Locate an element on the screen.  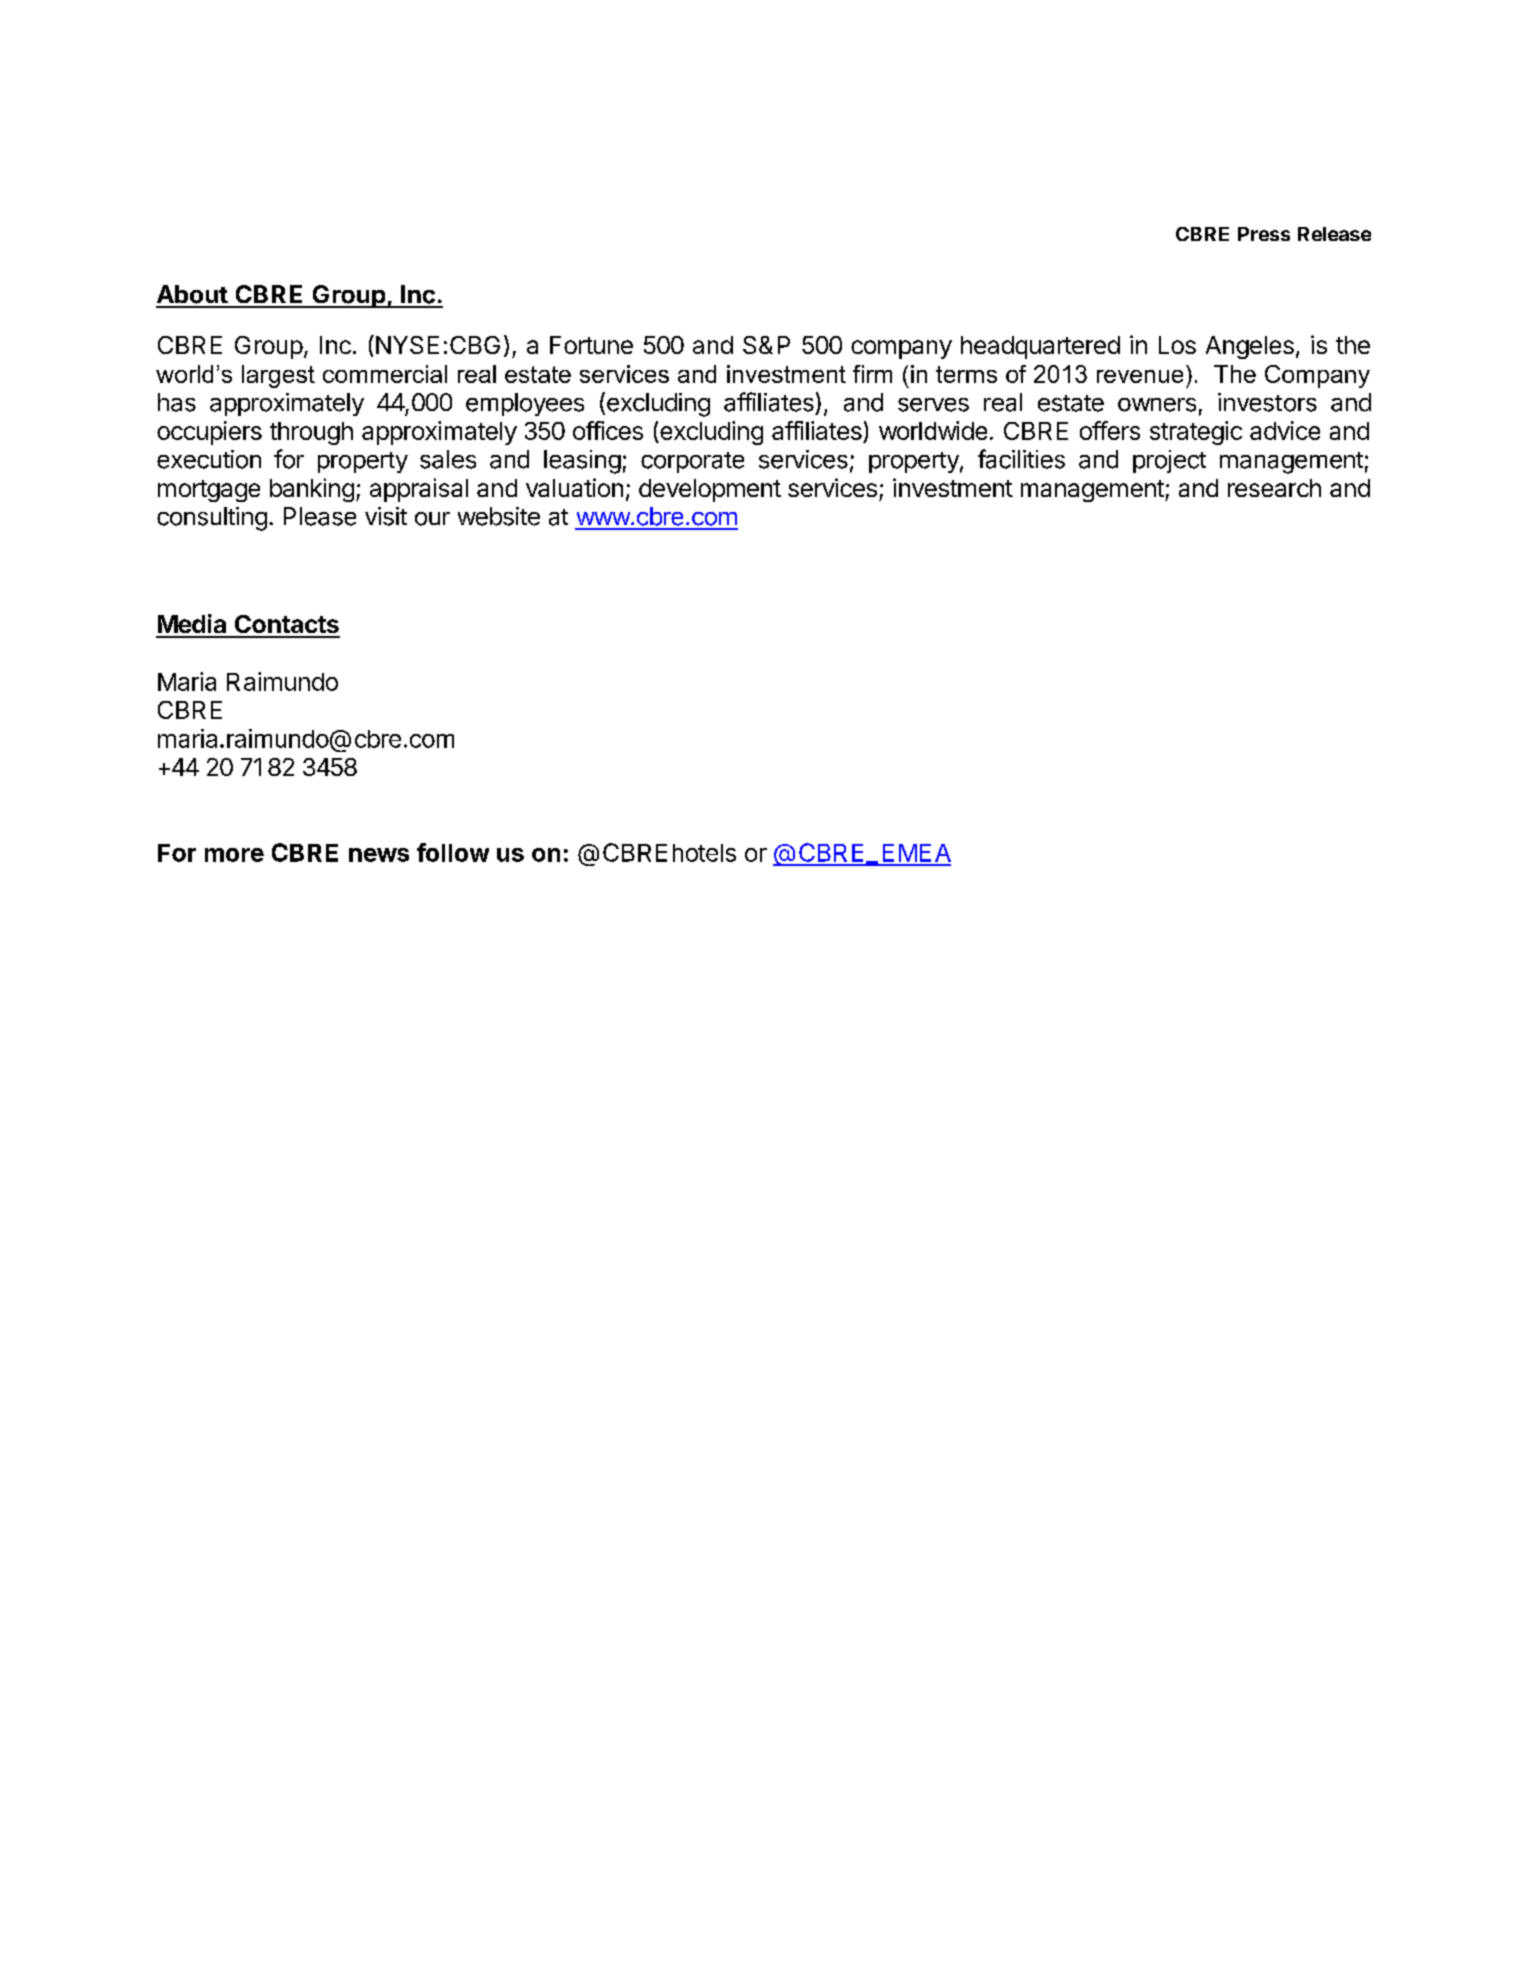
research is located at coordinates (1274, 488).
